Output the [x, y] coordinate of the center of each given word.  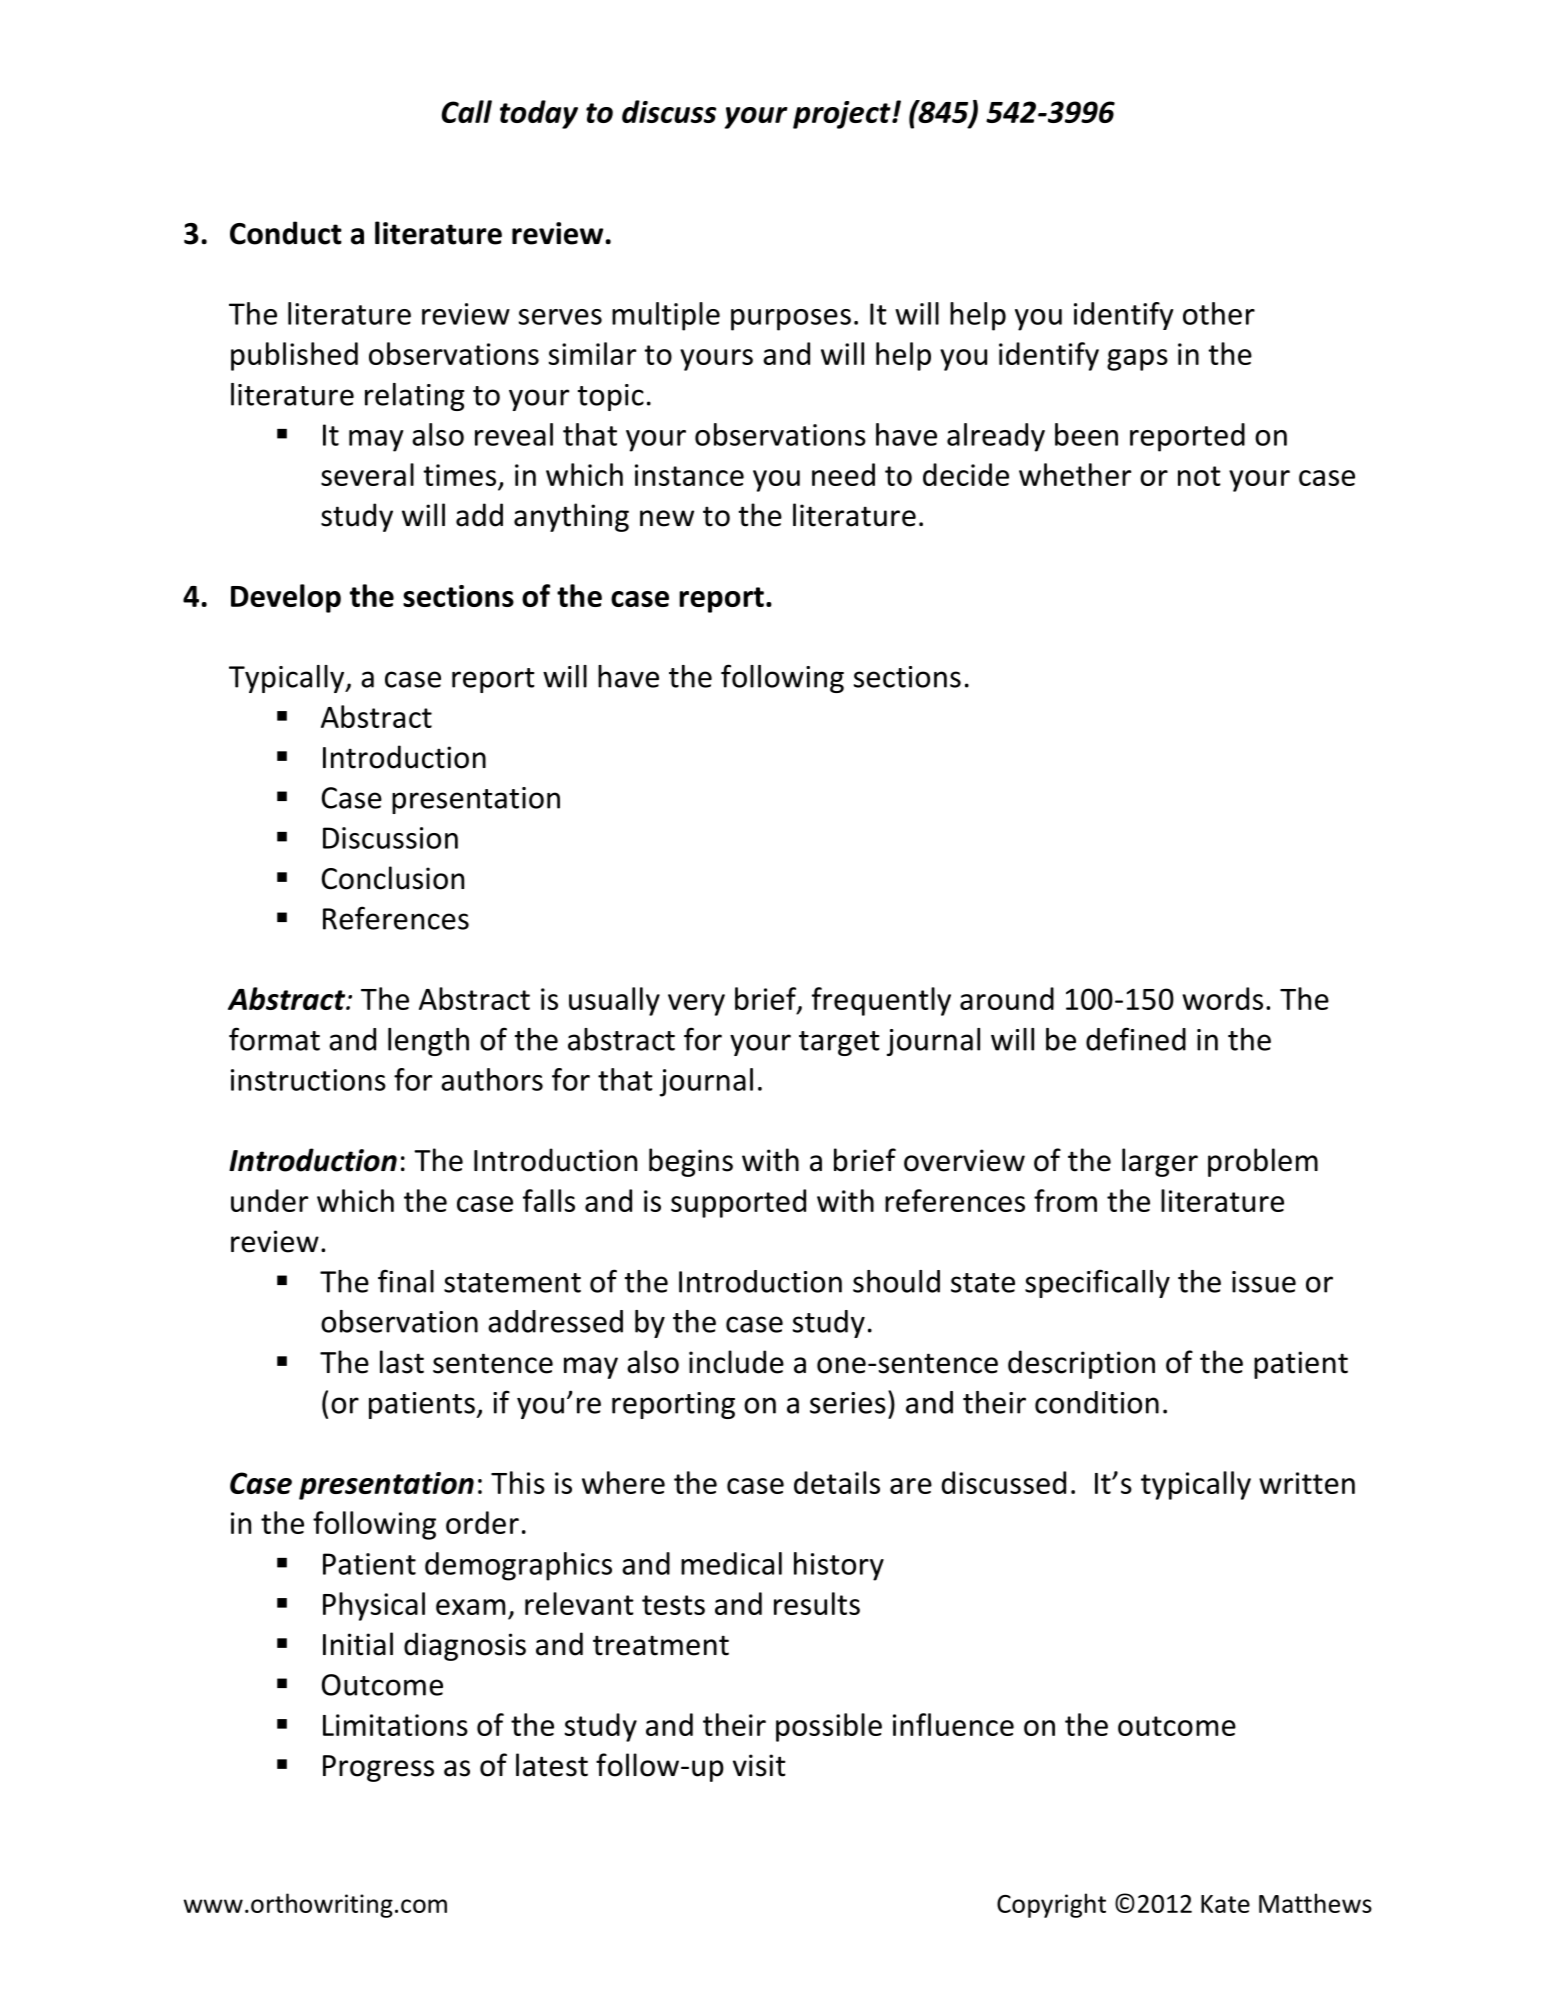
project [843, 115]
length [428, 1042]
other [1219, 313]
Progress [378, 1768]
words [1222, 998]
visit [759, 1765]
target [839, 1043]
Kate [1225, 1904]
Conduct [286, 233]
